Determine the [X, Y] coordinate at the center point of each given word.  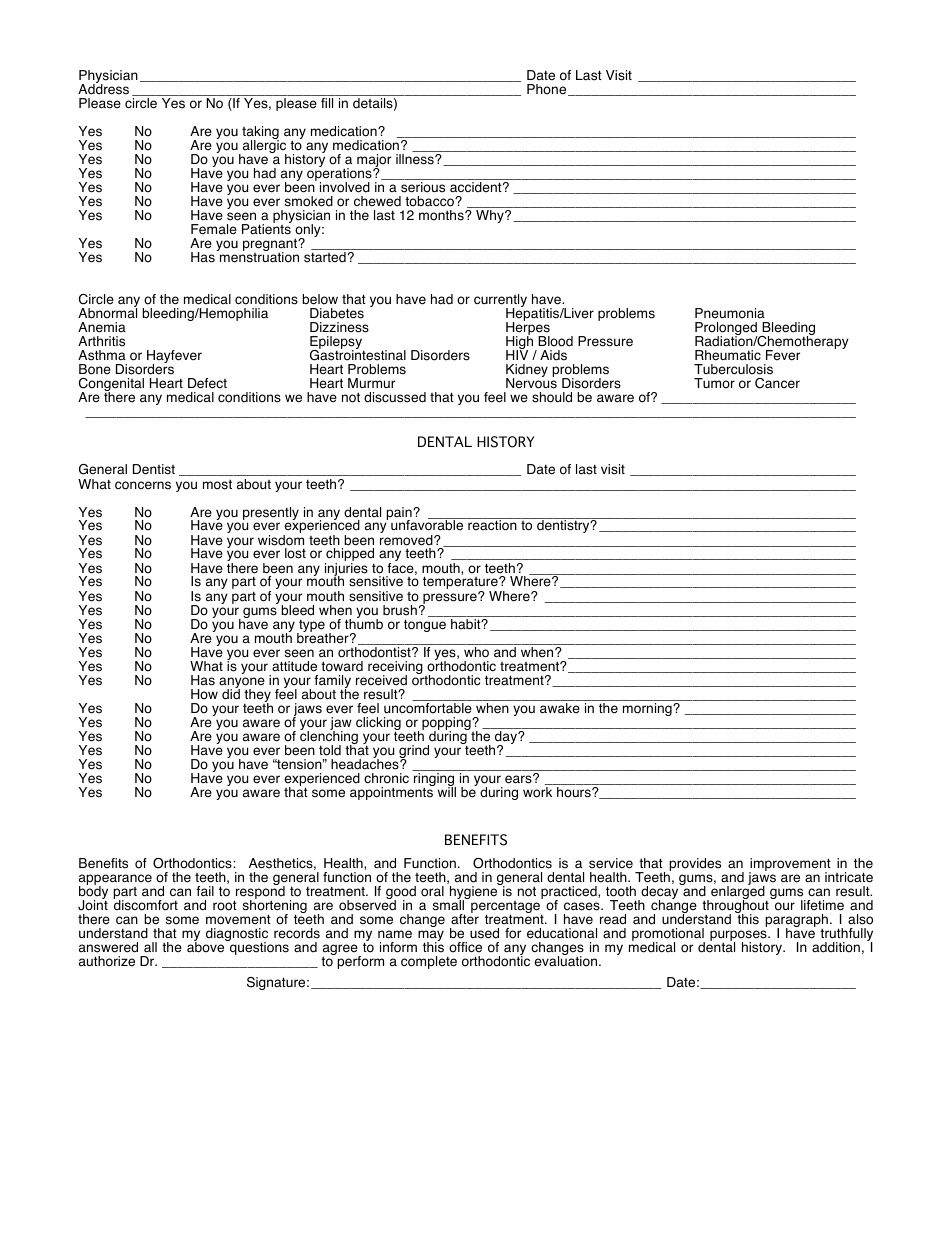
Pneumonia [730, 313]
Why [491, 216]
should [552, 397]
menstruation [258, 256]
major [374, 162]
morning [648, 709]
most [217, 484]
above [207, 946]
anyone [242, 684]
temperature [461, 584]
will [447, 791]
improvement [790, 866]
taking [260, 134]
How [204, 694]
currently [500, 302]
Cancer [777, 383]
